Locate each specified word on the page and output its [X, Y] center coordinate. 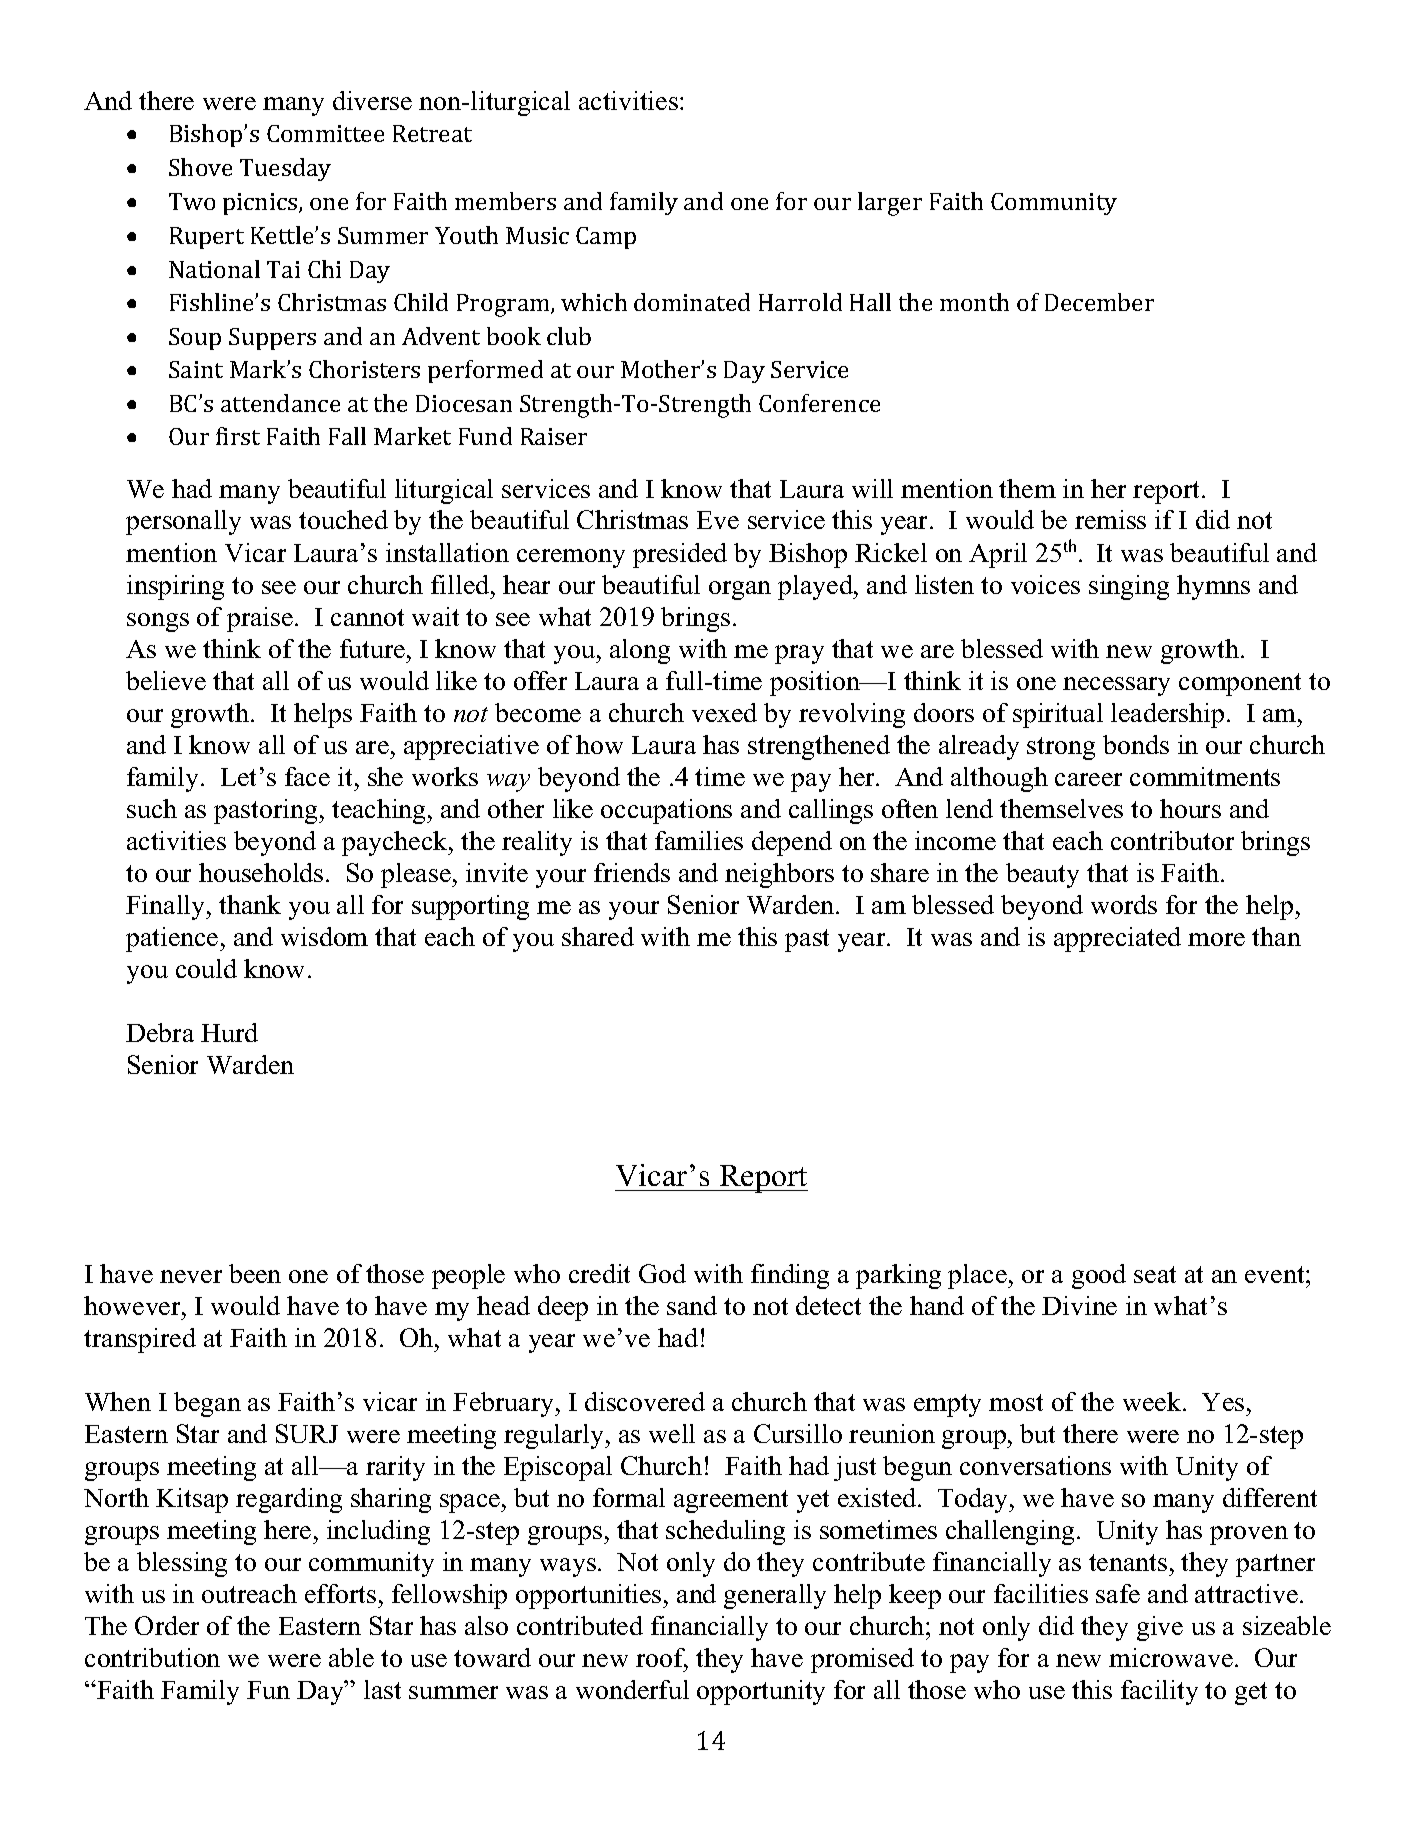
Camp [606, 238]
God [662, 1273]
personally [183, 522]
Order [167, 1625]
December [1099, 302]
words [1124, 904]
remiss [1110, 519]
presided [680, 555]
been [255, 1273]
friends [632, 872]
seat [1155, 1274]
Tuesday [285, 169]
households [261, 872]
